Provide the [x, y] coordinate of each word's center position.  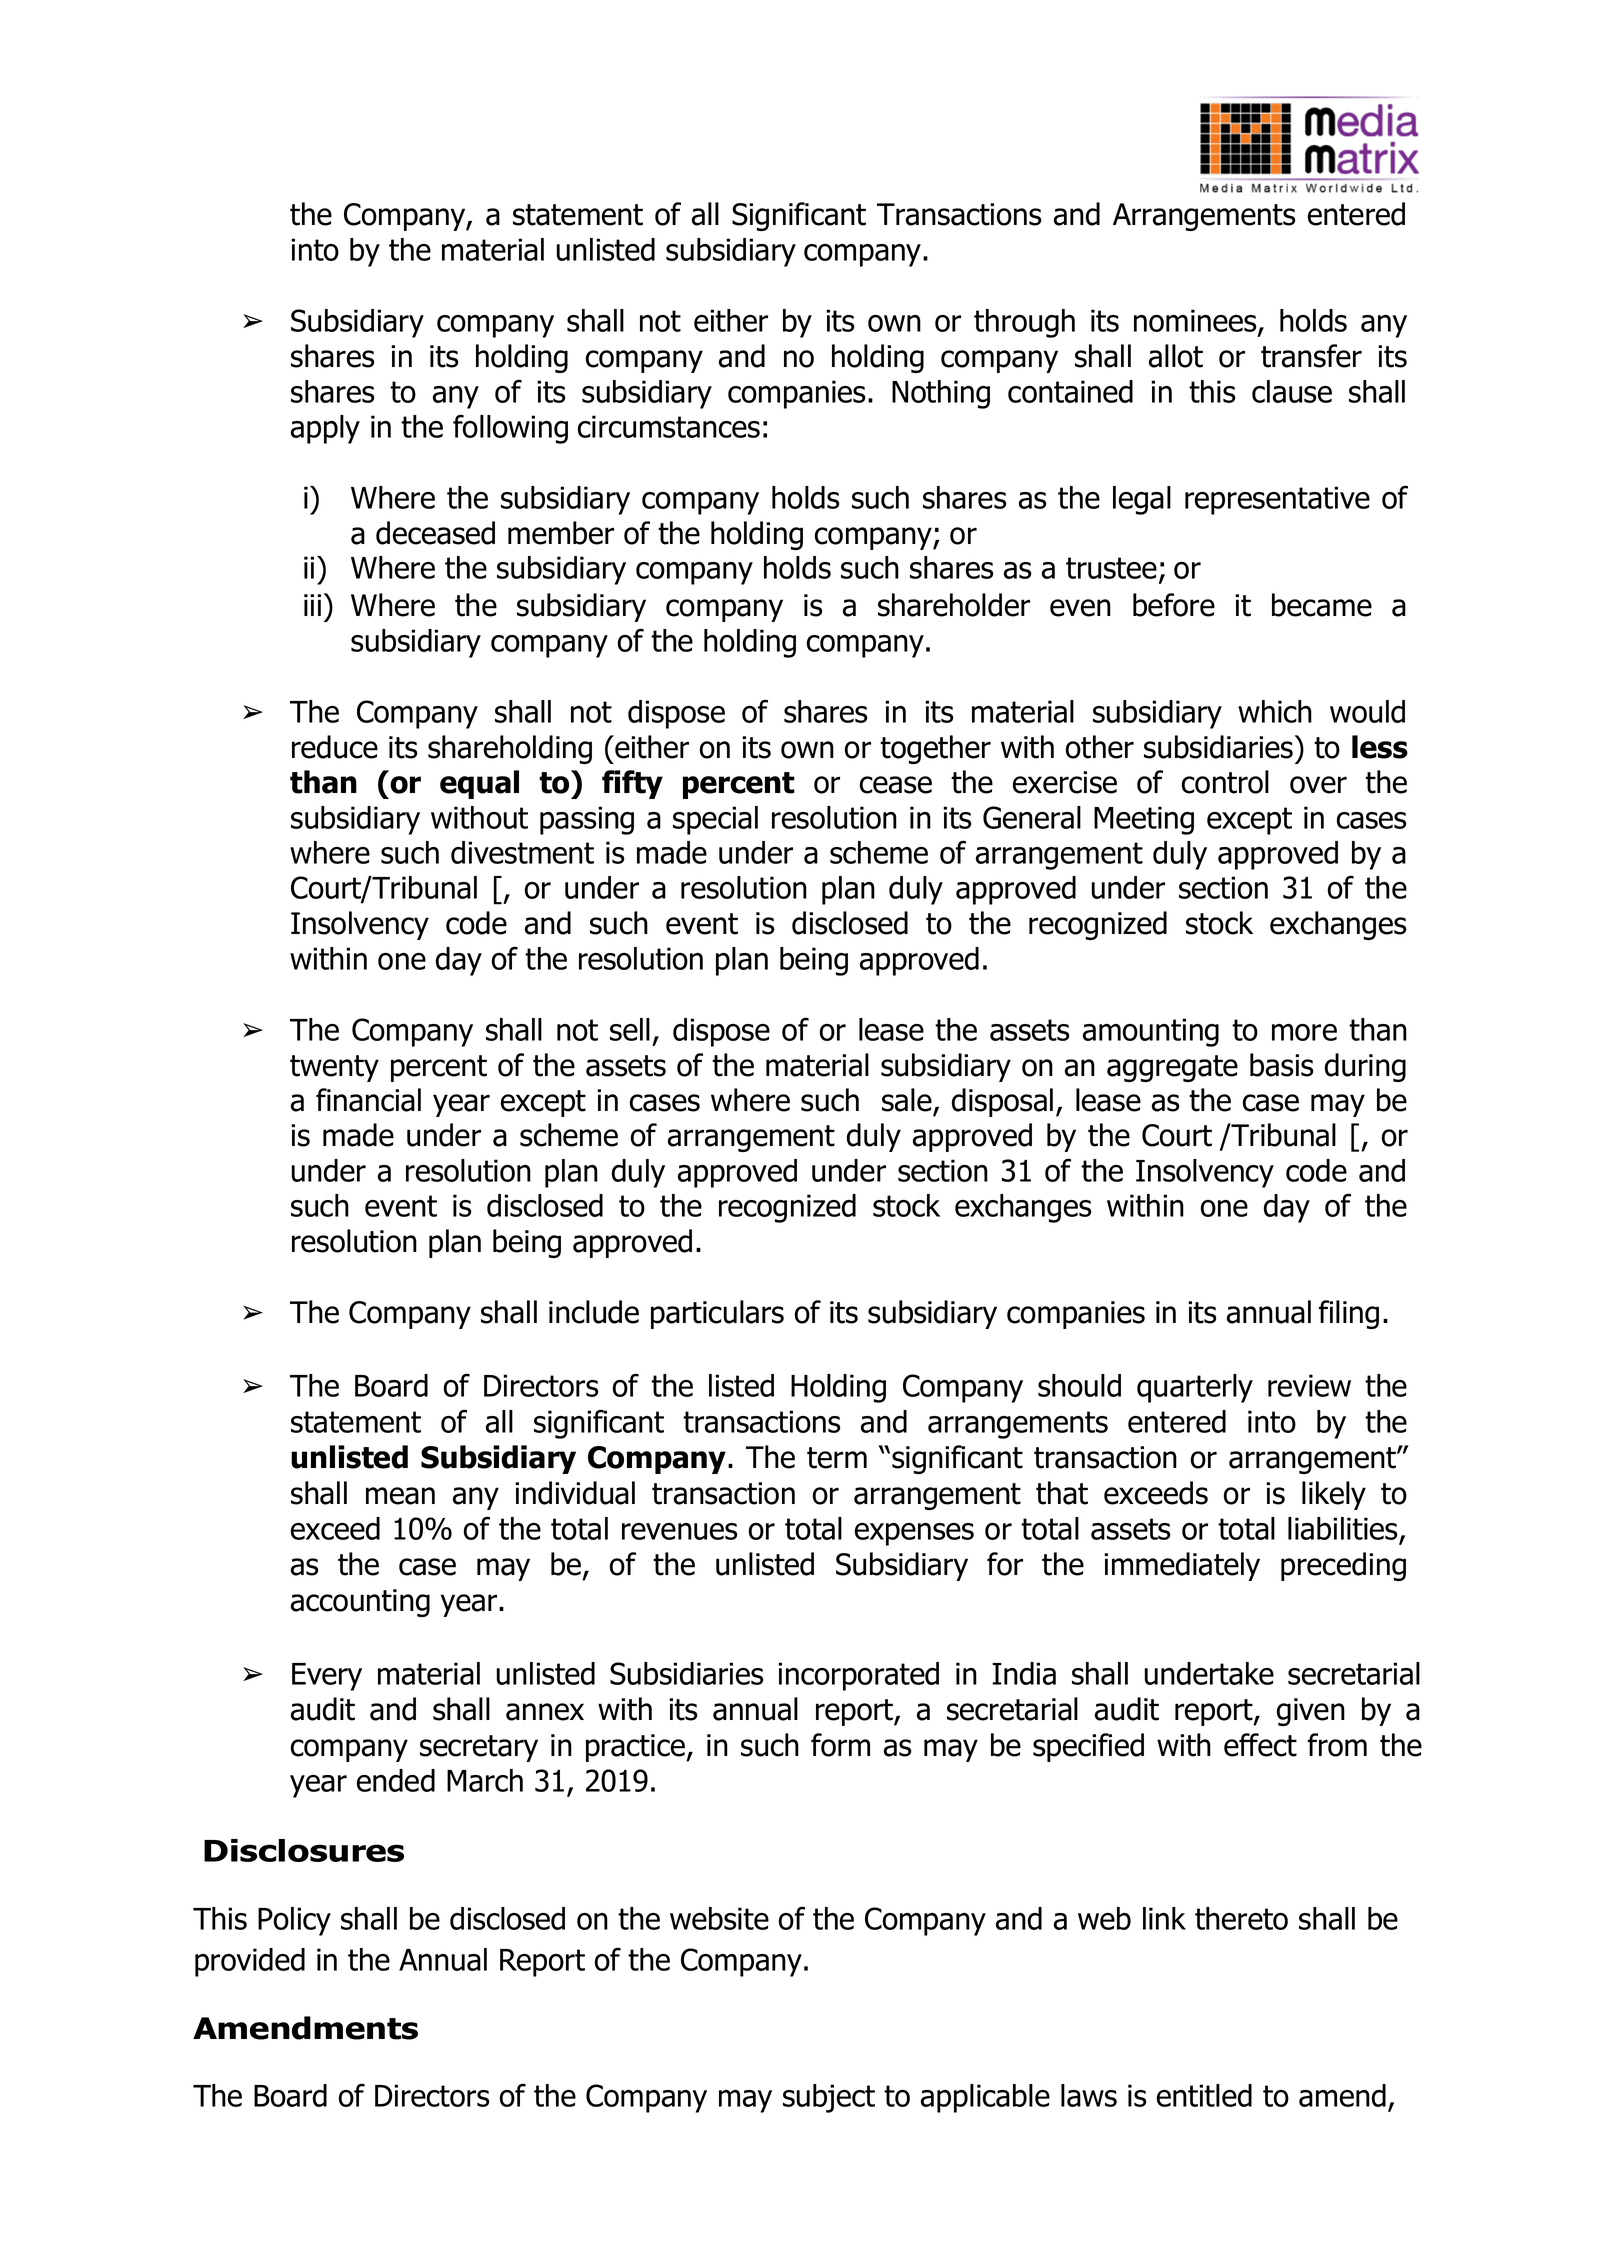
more [1304, 1032]
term [837, 1458]
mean [400, 1496]
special [715, 820]
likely [1334, 1495]
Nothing [941, 394]
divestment [522, 852]
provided [250, 1962]
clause [1292, 391]
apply [325, 429]
